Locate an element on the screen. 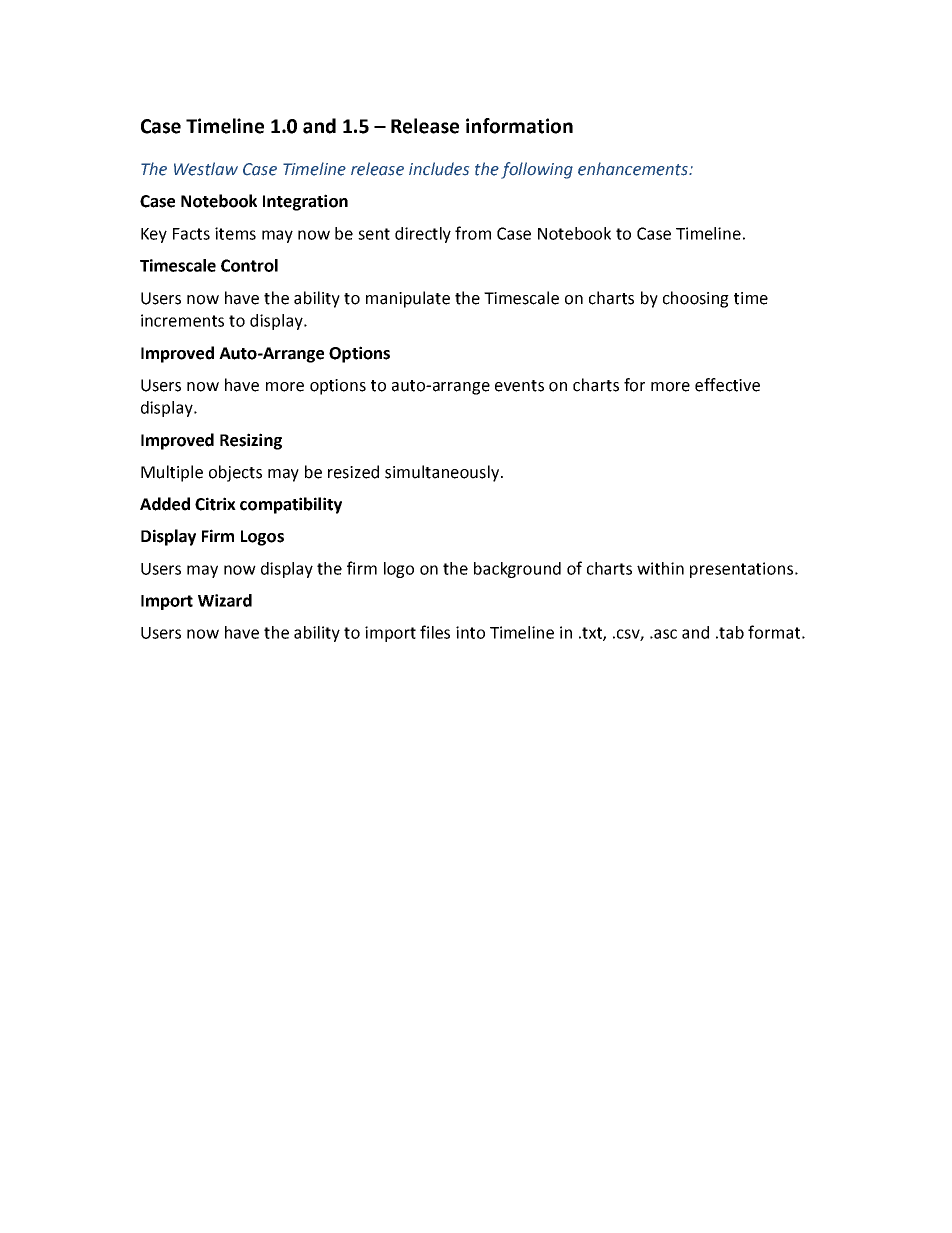  Resizing is located at coordinates (251, 441).
